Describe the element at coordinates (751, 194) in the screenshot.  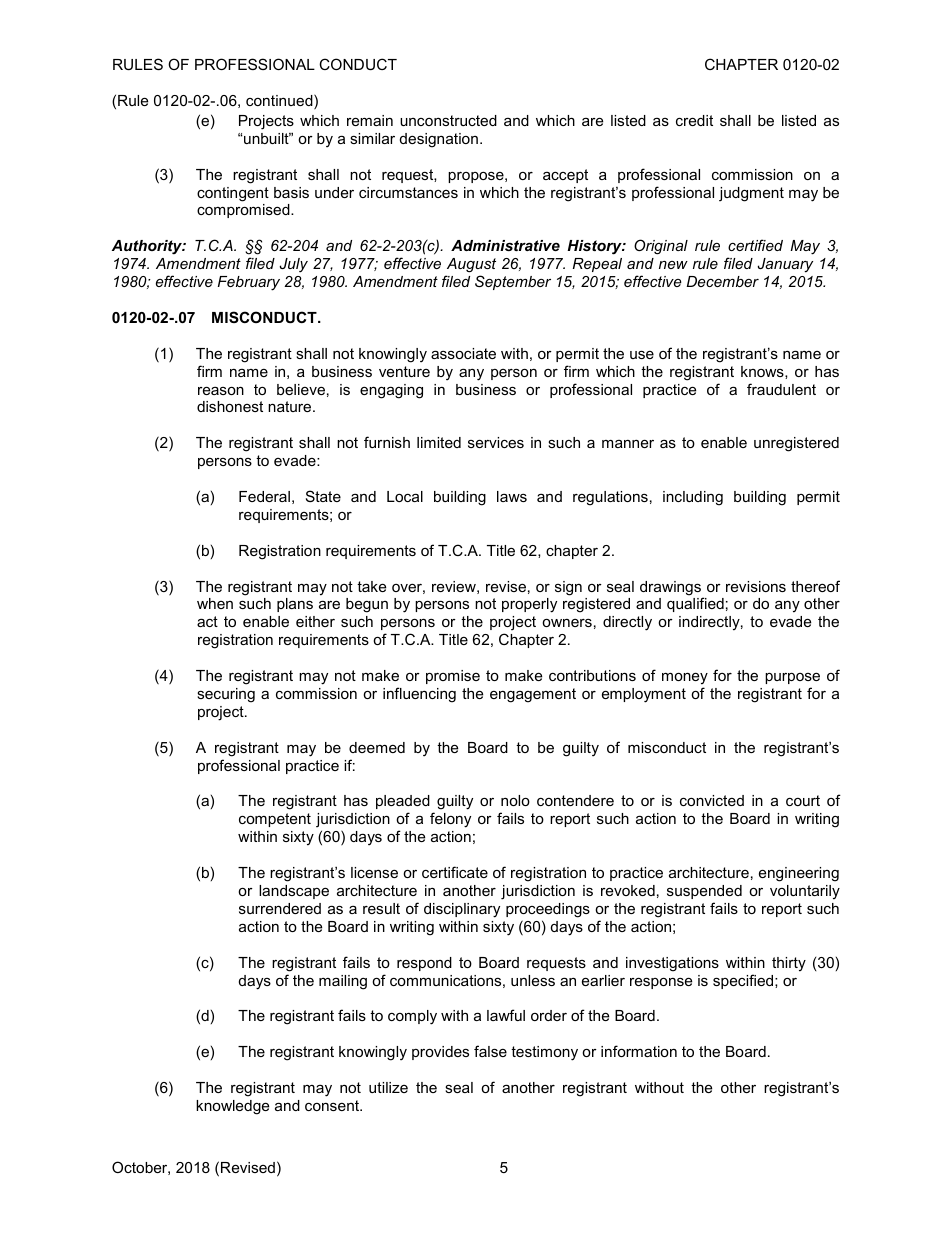
I see `judgment` at that location.
